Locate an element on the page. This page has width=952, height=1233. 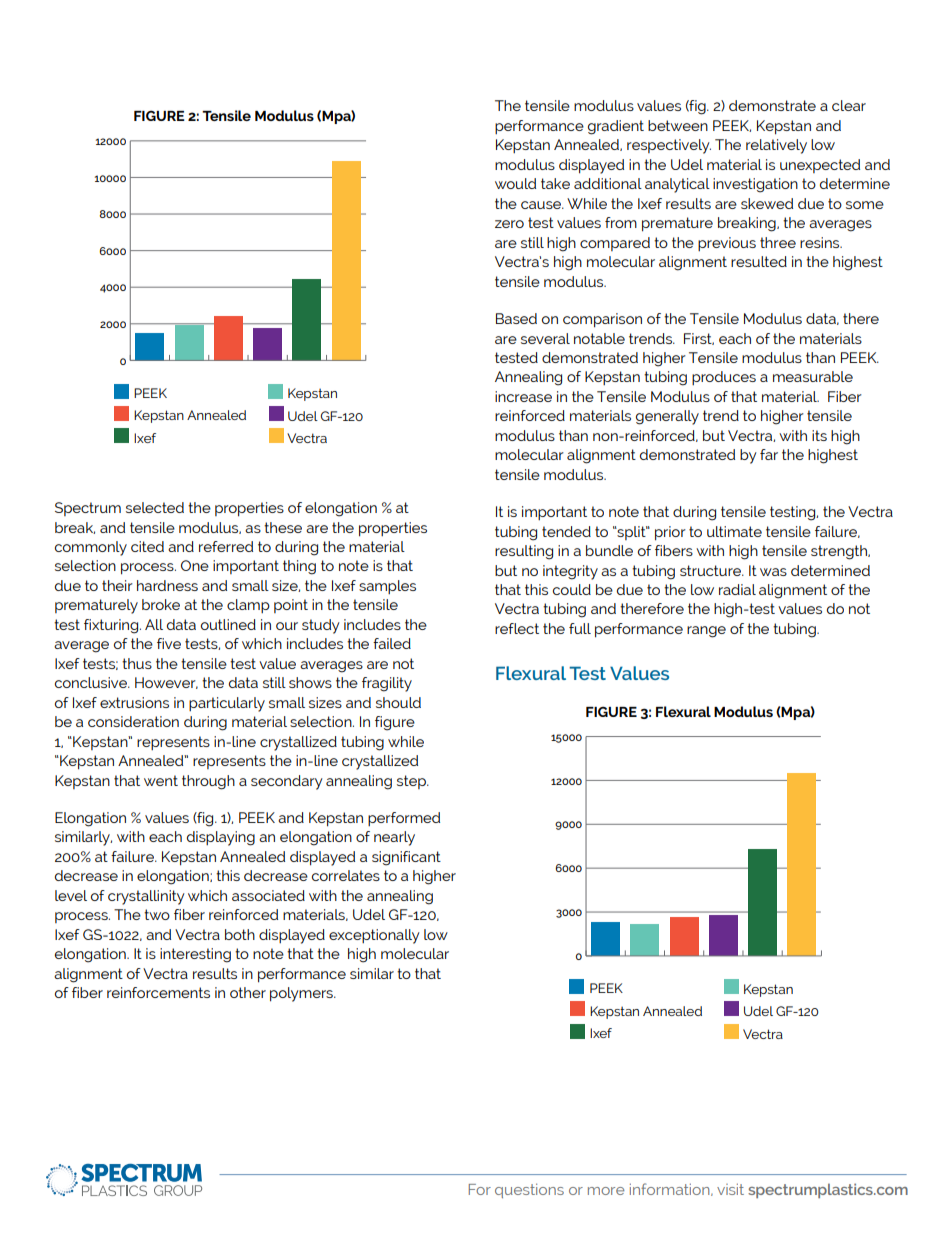
would is located at coordinates (515, 183).
